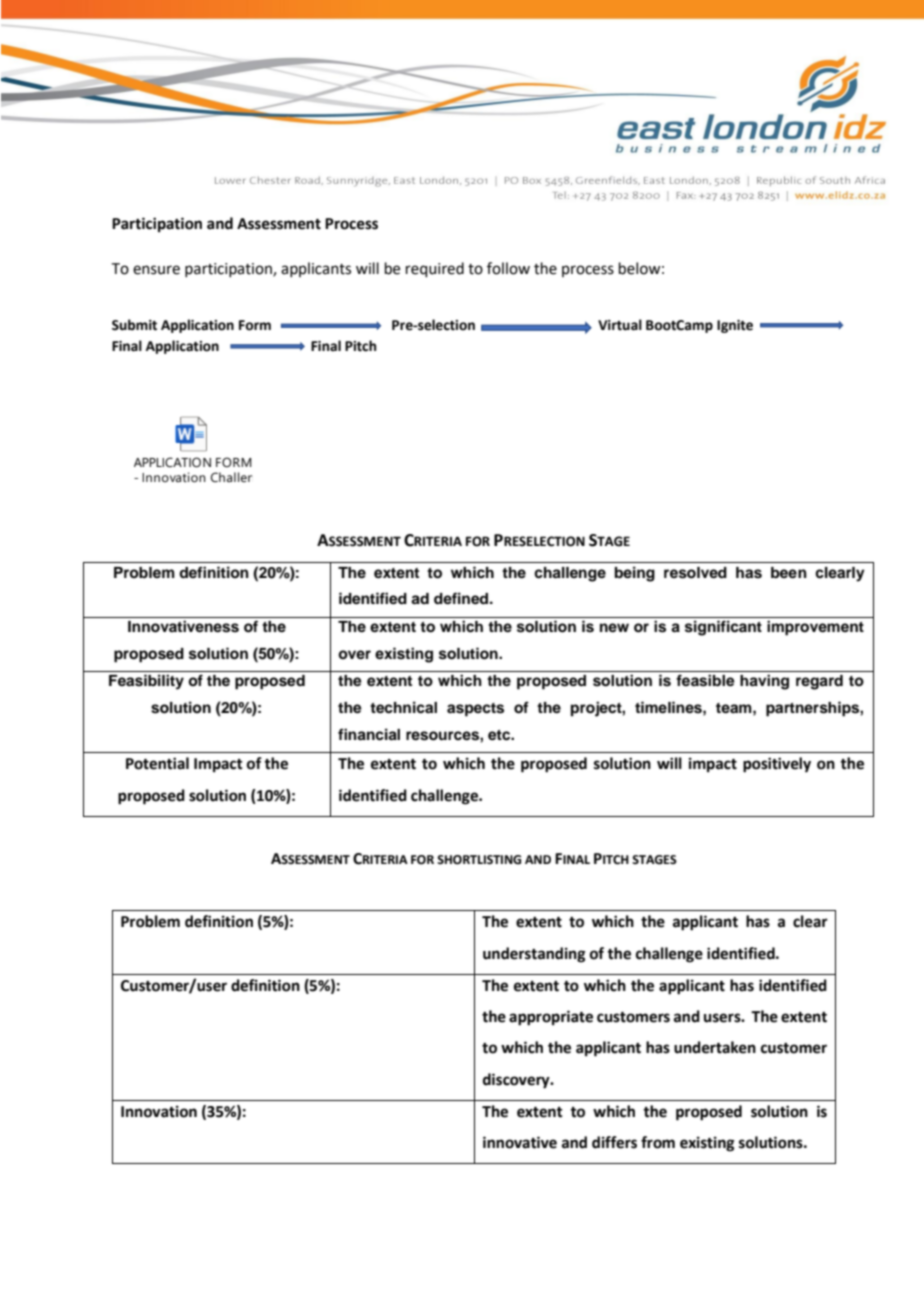 This page has width=924, height=1308. What do you see at coordinates (614, 1142) in the page?
I see `differs` at bounding box center [614, 1142].
